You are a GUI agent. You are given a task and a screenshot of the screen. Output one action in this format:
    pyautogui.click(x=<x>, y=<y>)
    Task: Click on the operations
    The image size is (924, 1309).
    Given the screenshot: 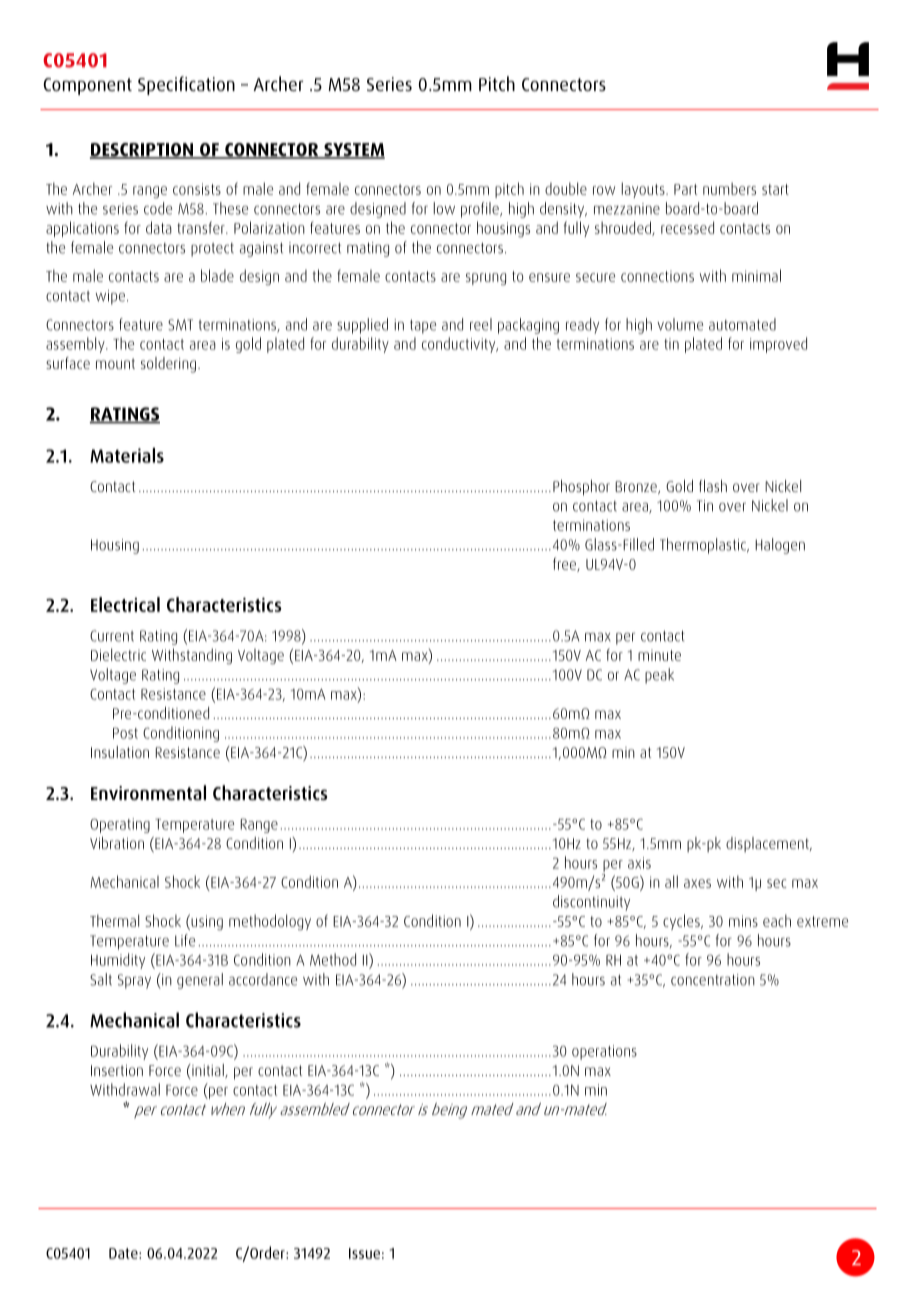 What is the action you would take?
    pyautogui.click(x=604, y=1052)
